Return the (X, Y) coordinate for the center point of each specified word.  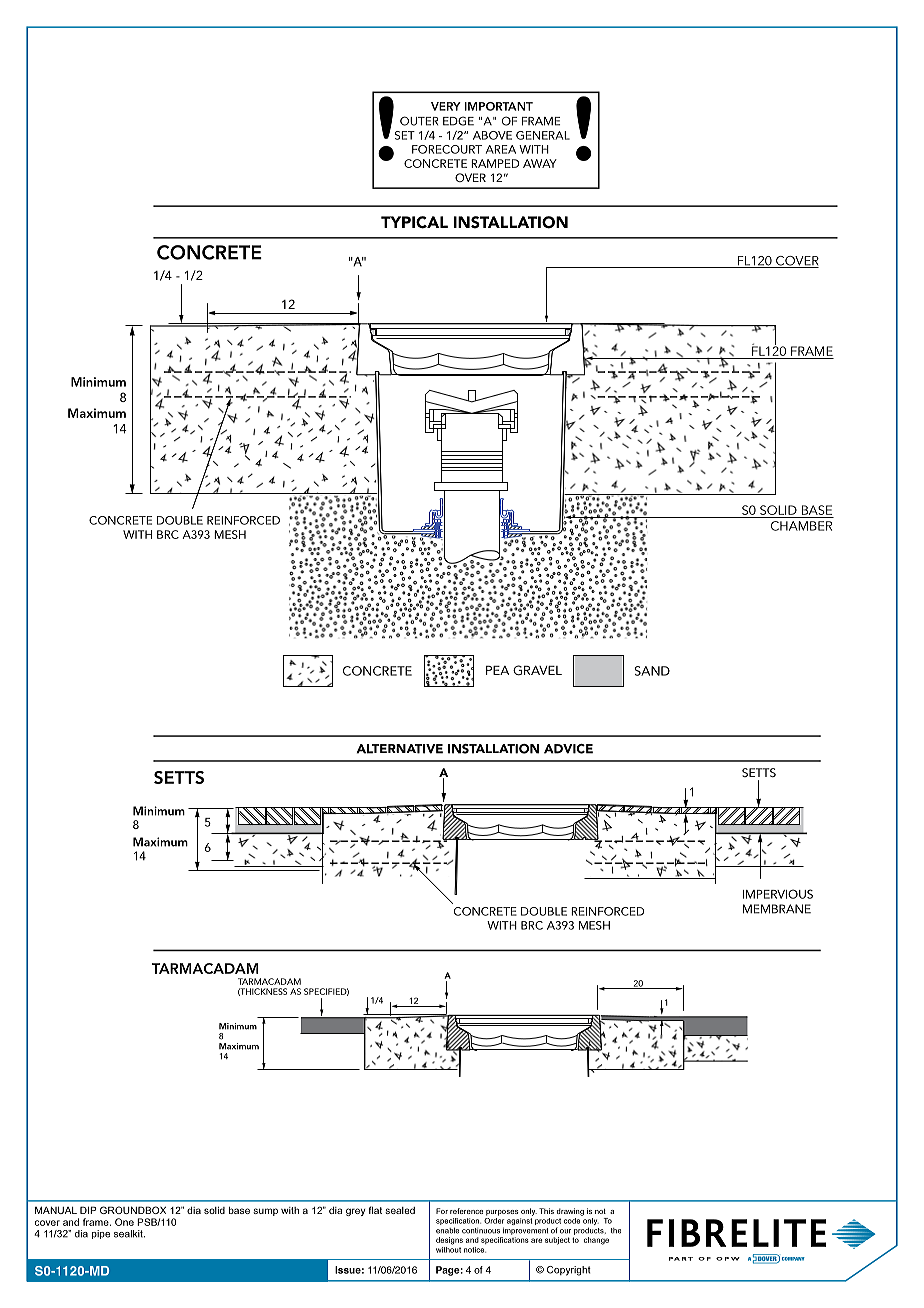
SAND (652, 671)
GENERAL (543, 135)
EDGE (458, 121)
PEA (497, 670)
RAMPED (495, 163)
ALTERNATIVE (399, 749)
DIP (88, 1210)
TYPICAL (414, 222)
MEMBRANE (777, 909)
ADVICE (568, 749)
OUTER (419, 121)
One (124, 1222)
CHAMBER (801, 526)
